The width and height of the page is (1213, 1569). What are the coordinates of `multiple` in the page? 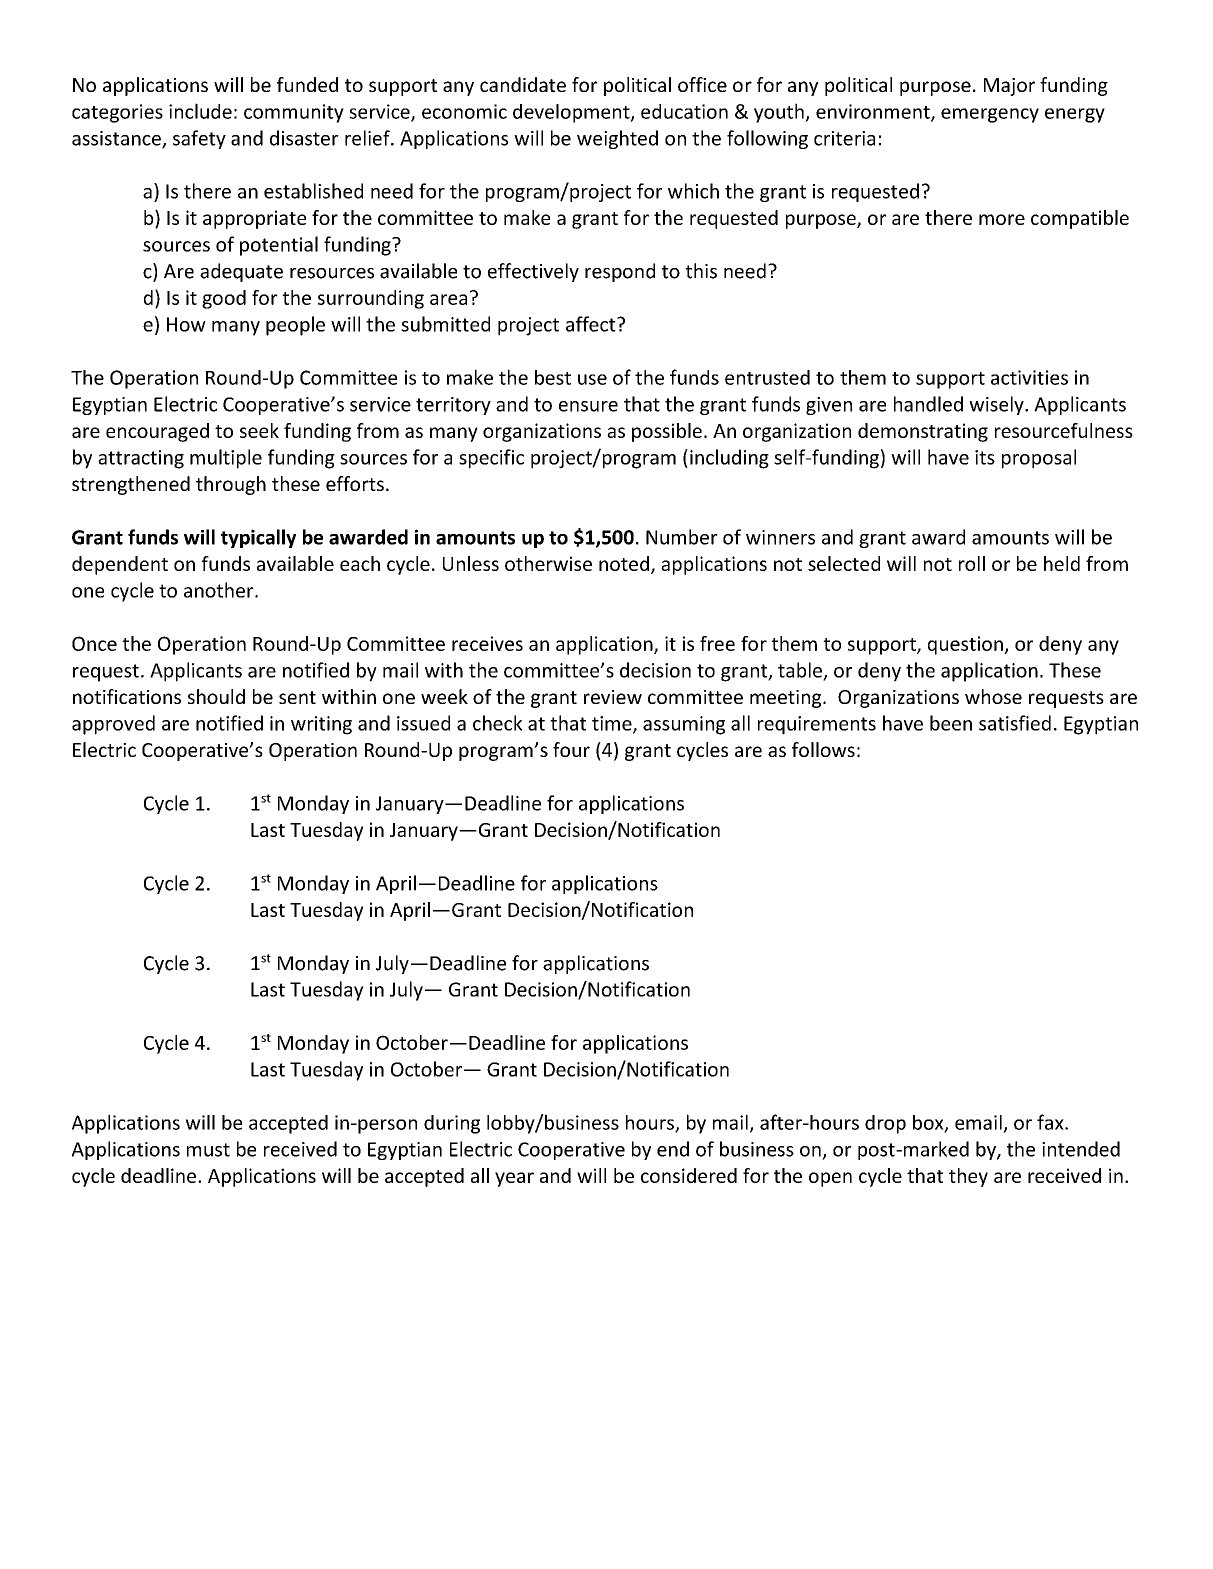 It's located at (226, 459).
